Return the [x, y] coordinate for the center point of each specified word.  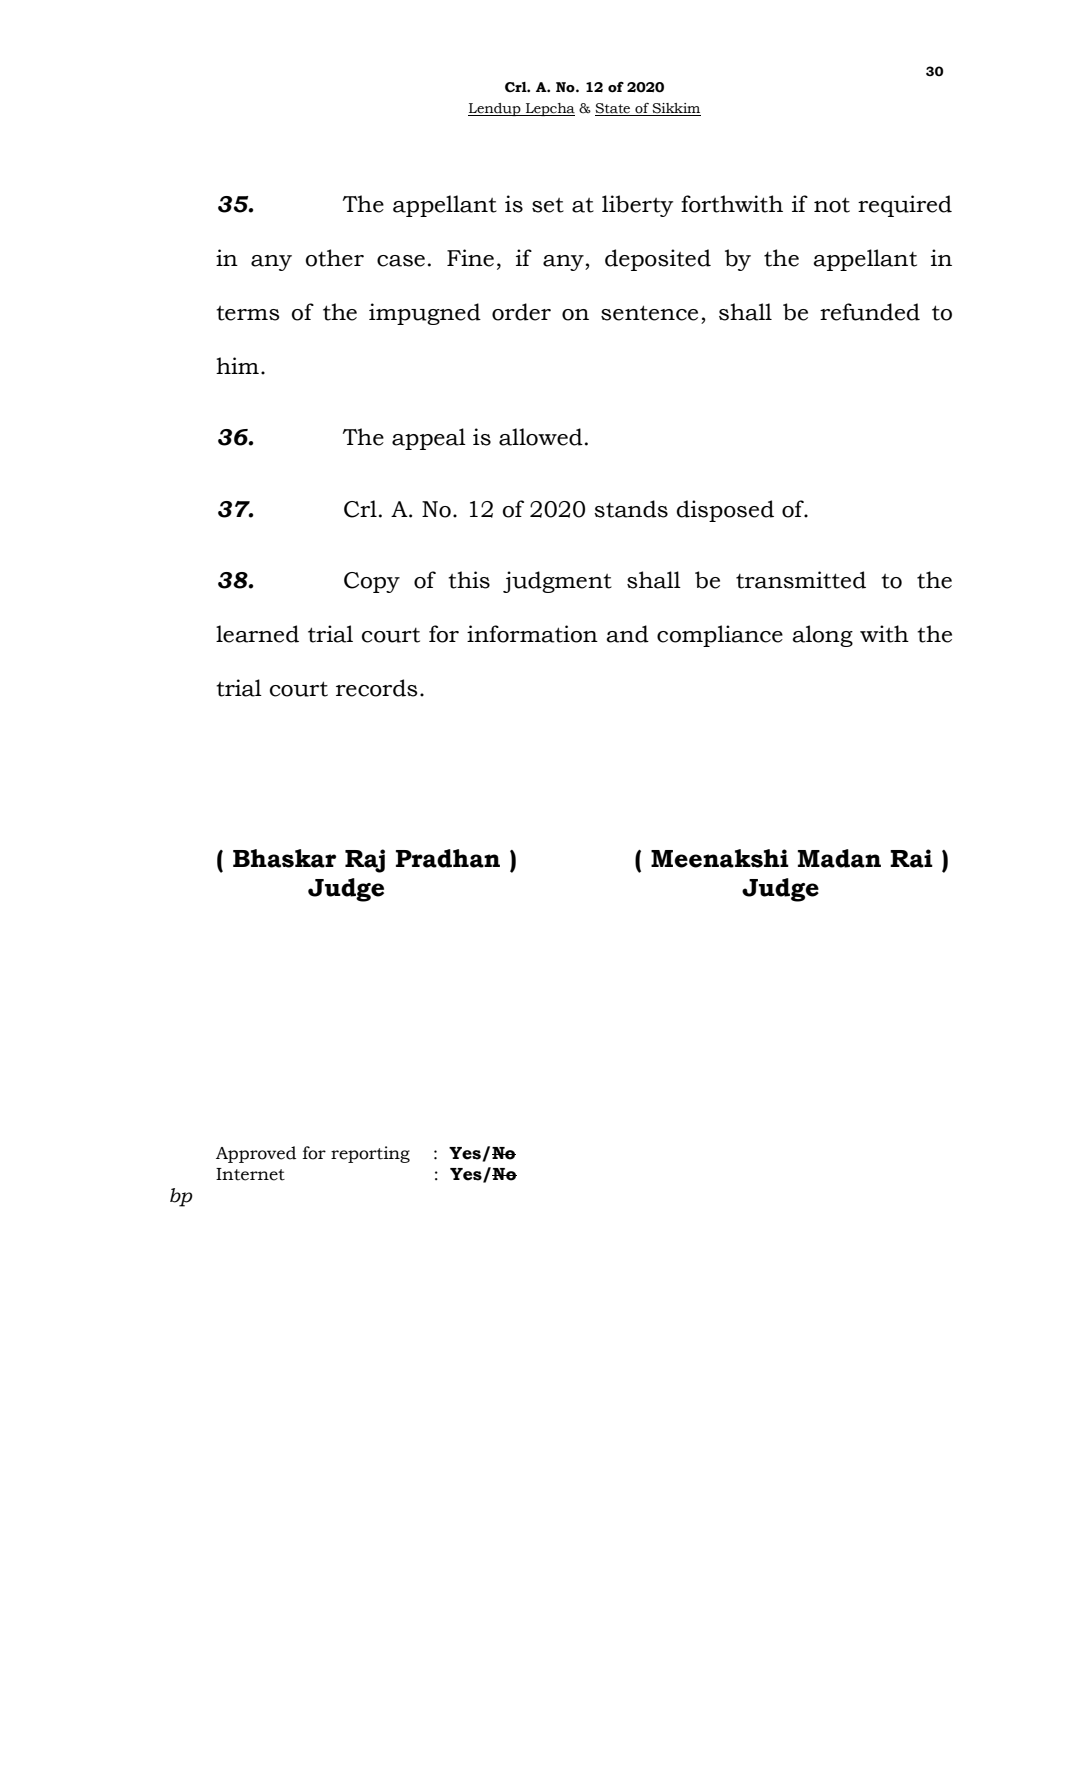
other [335, 258]
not [832, 205]
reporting [370, 1154]
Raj [365, 861]
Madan [839, 858]
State [613, 109]
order [521, 312]
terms [247, 313]
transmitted [801, 580]
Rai [911, 858]
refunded [870, 312]
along [822, 636]
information [532, 634]
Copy [372, 582]
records [376, 688]
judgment [557, 582]
